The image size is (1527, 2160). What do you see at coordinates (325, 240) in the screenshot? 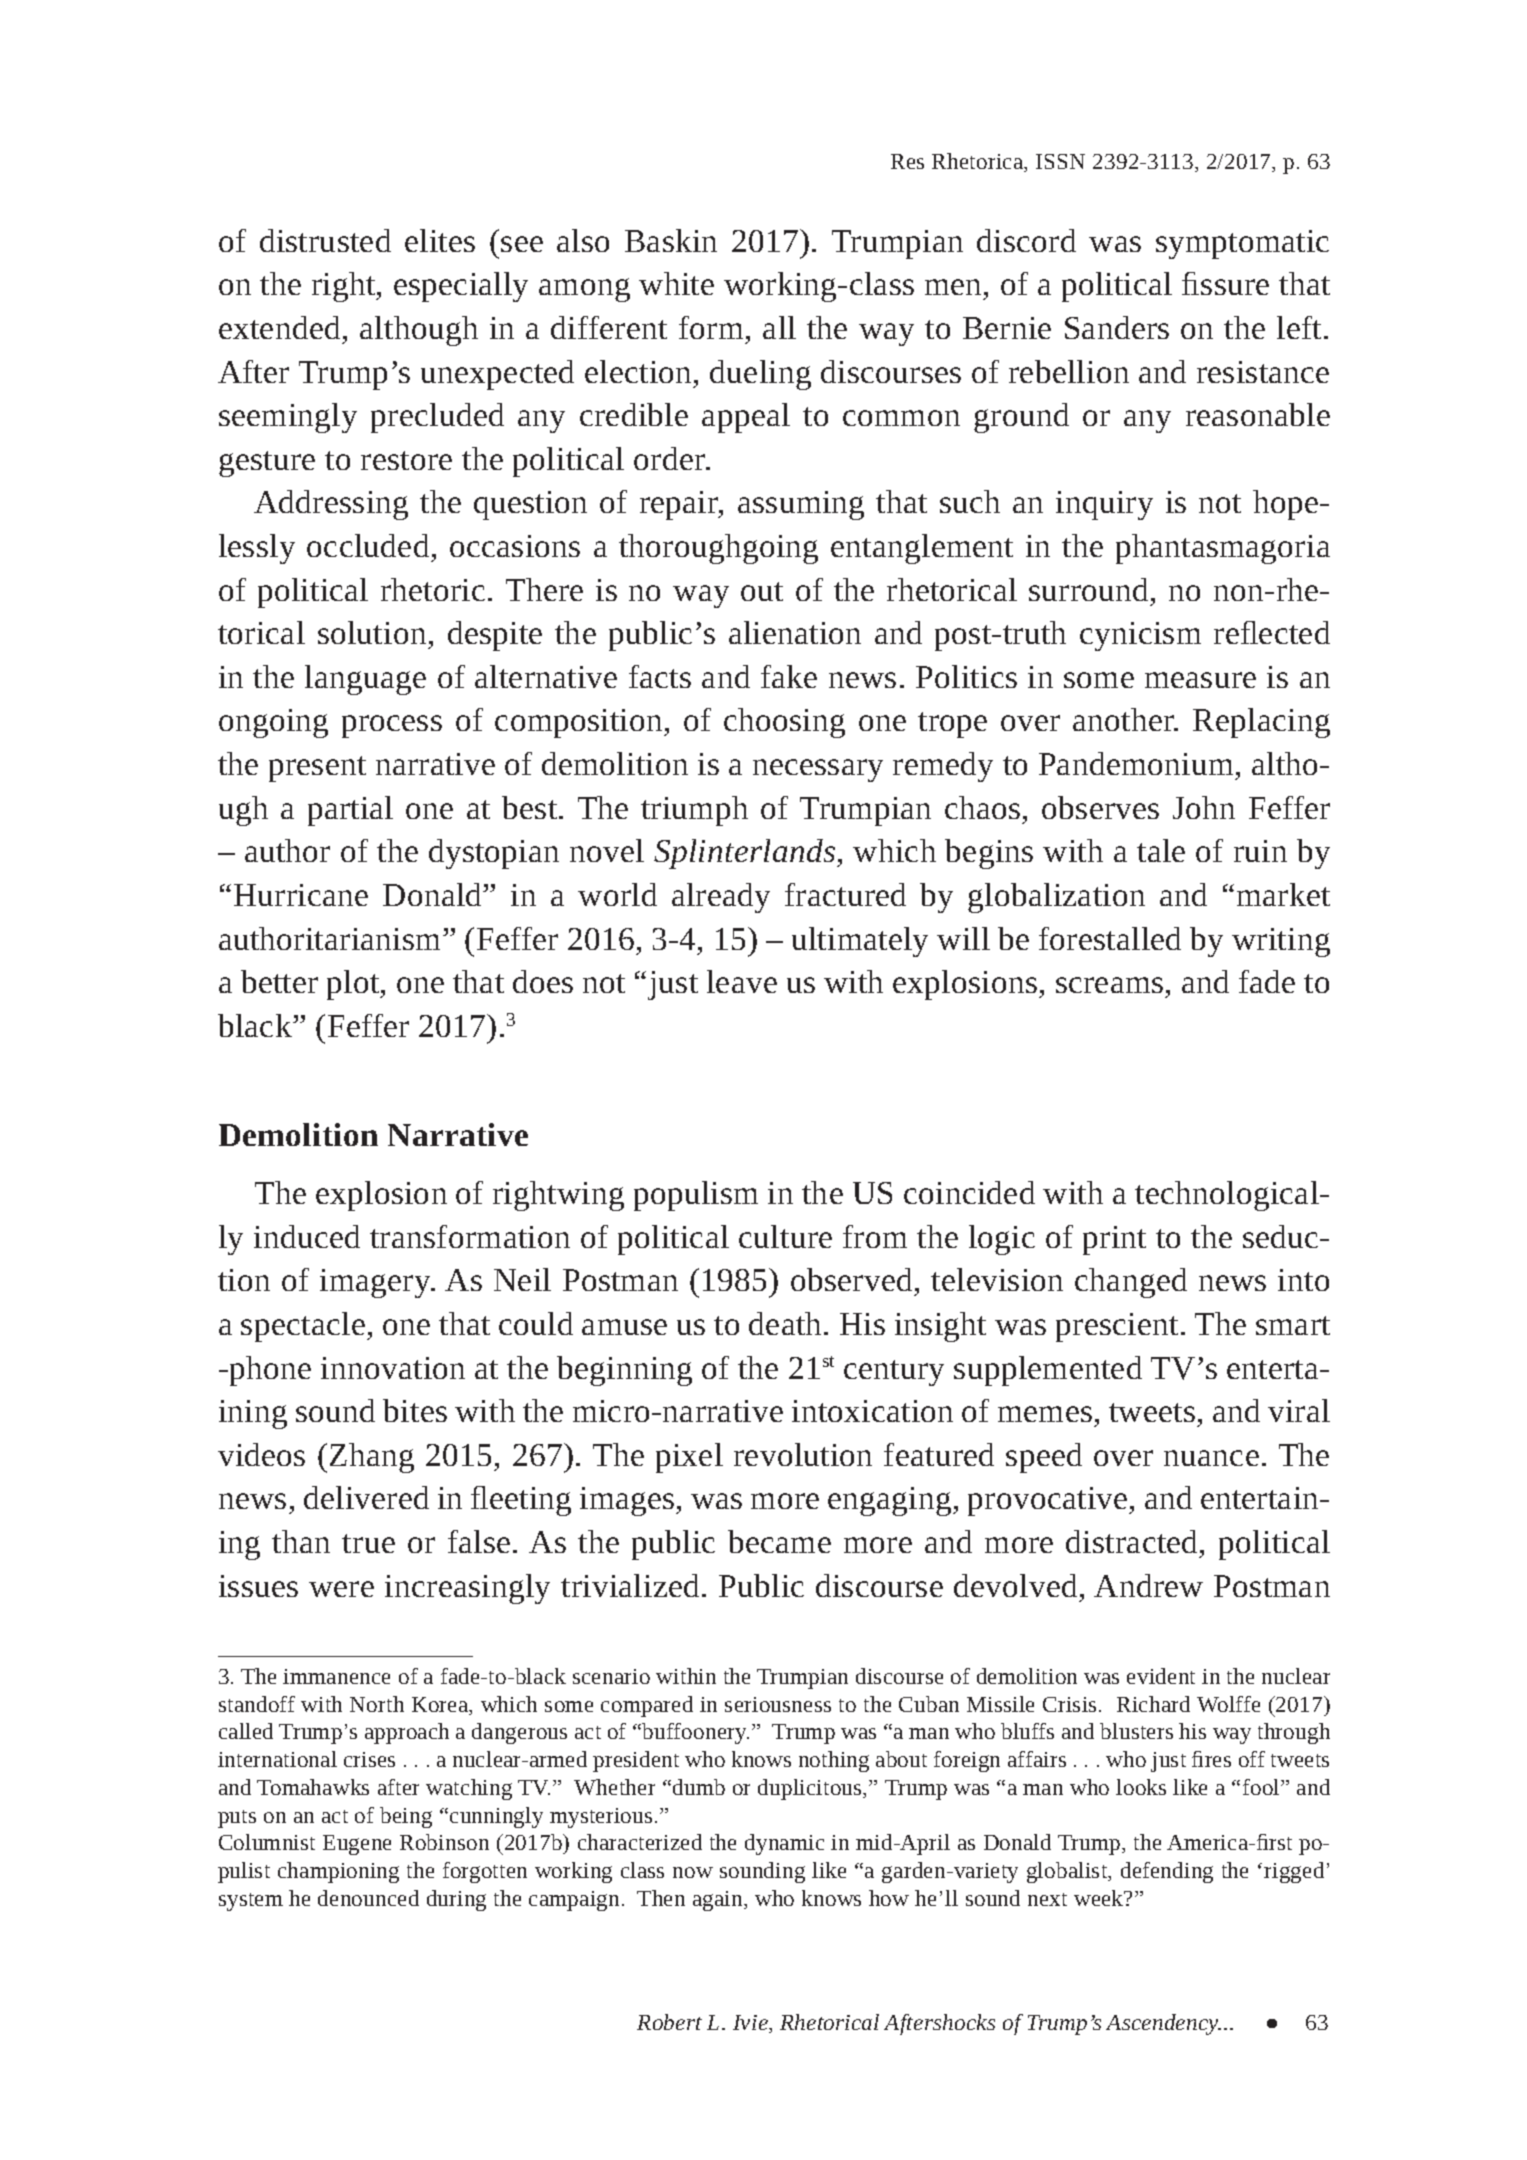
I see `distrusted` at bounding box center [325, 240].
